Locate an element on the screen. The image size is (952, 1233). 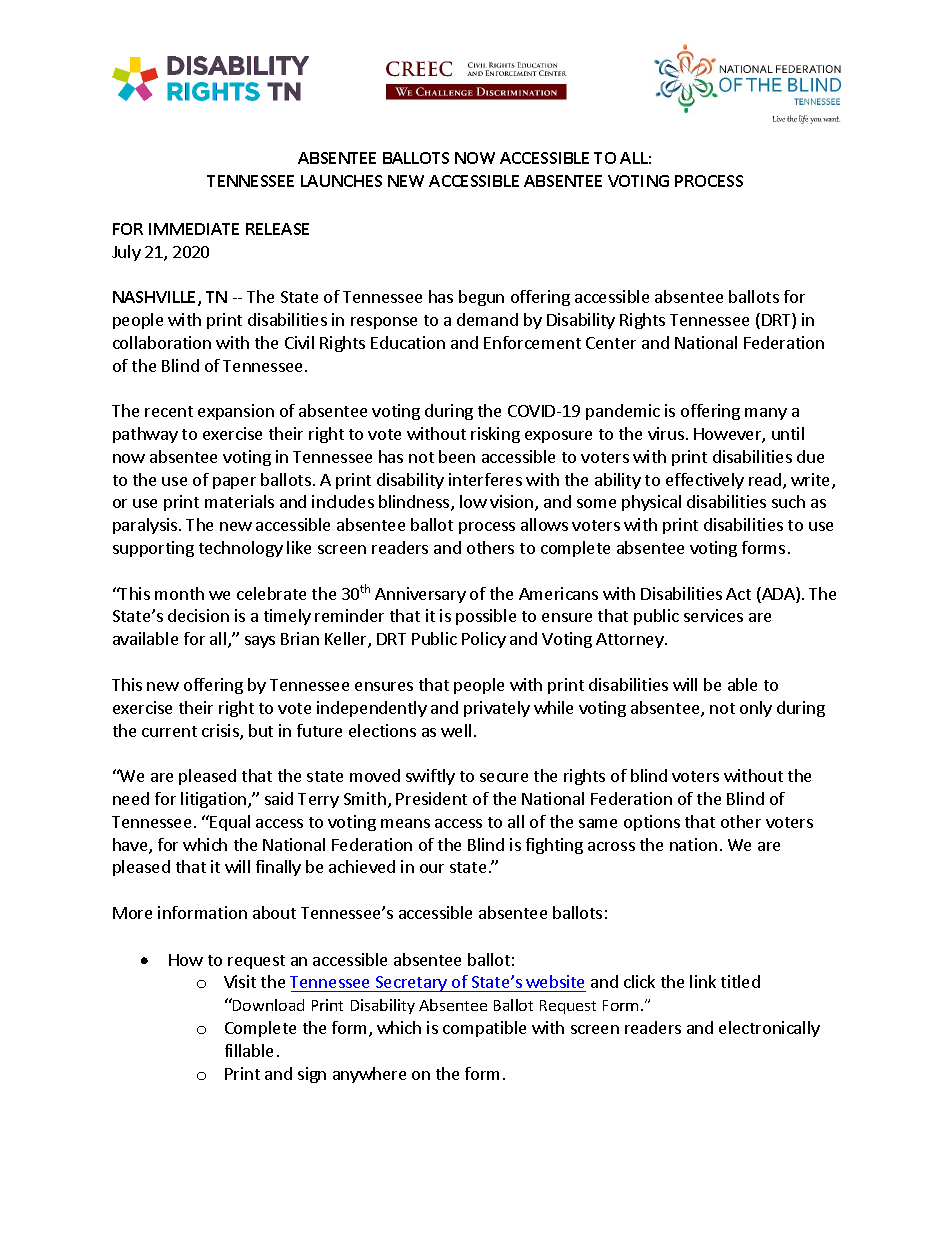
our is located at coordinates (432, 868).
